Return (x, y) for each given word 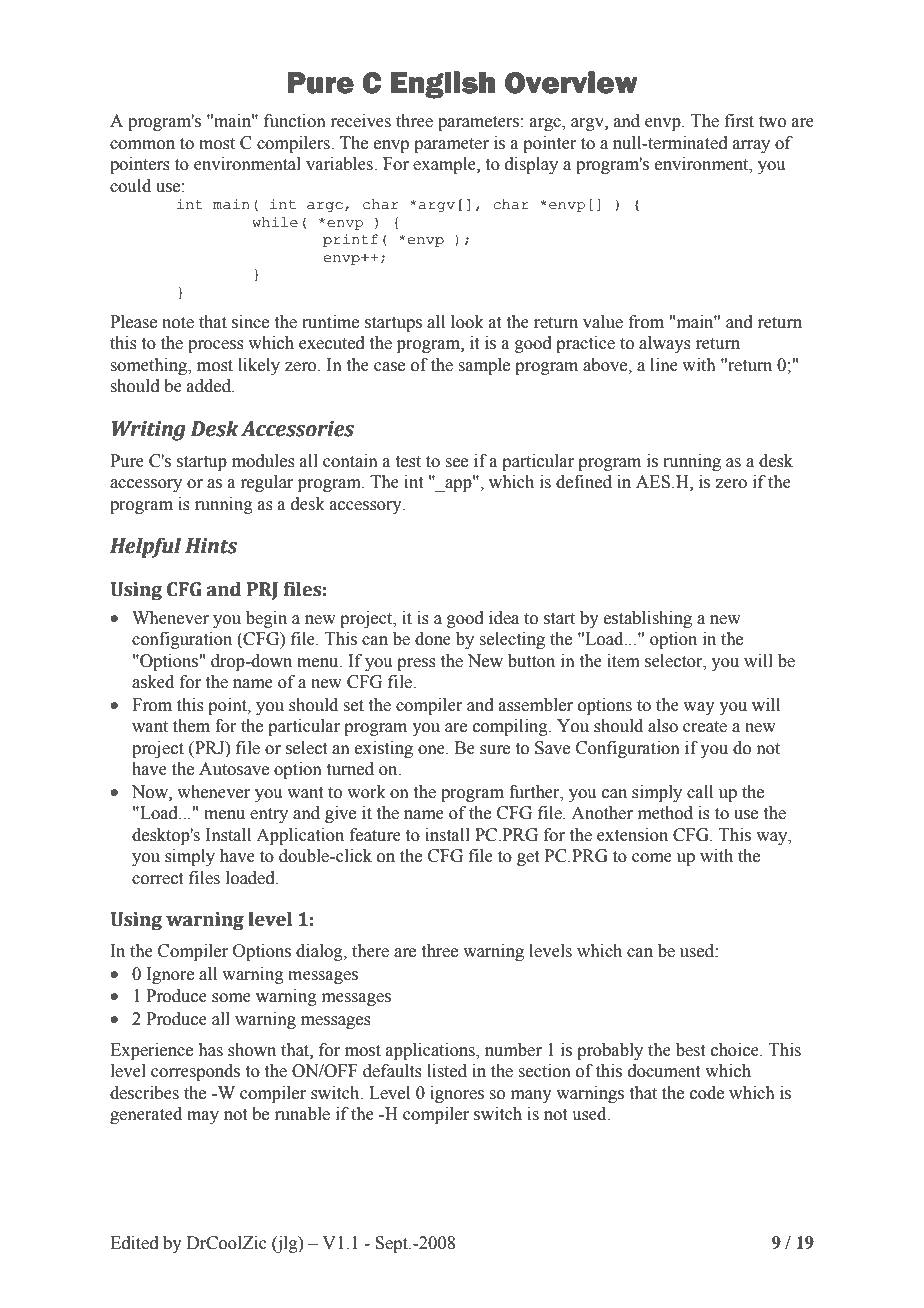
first (739, 121)
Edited (134, 1243)
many (531, 1096)
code (707, 1093)
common (142, 145)
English (443, 85)
